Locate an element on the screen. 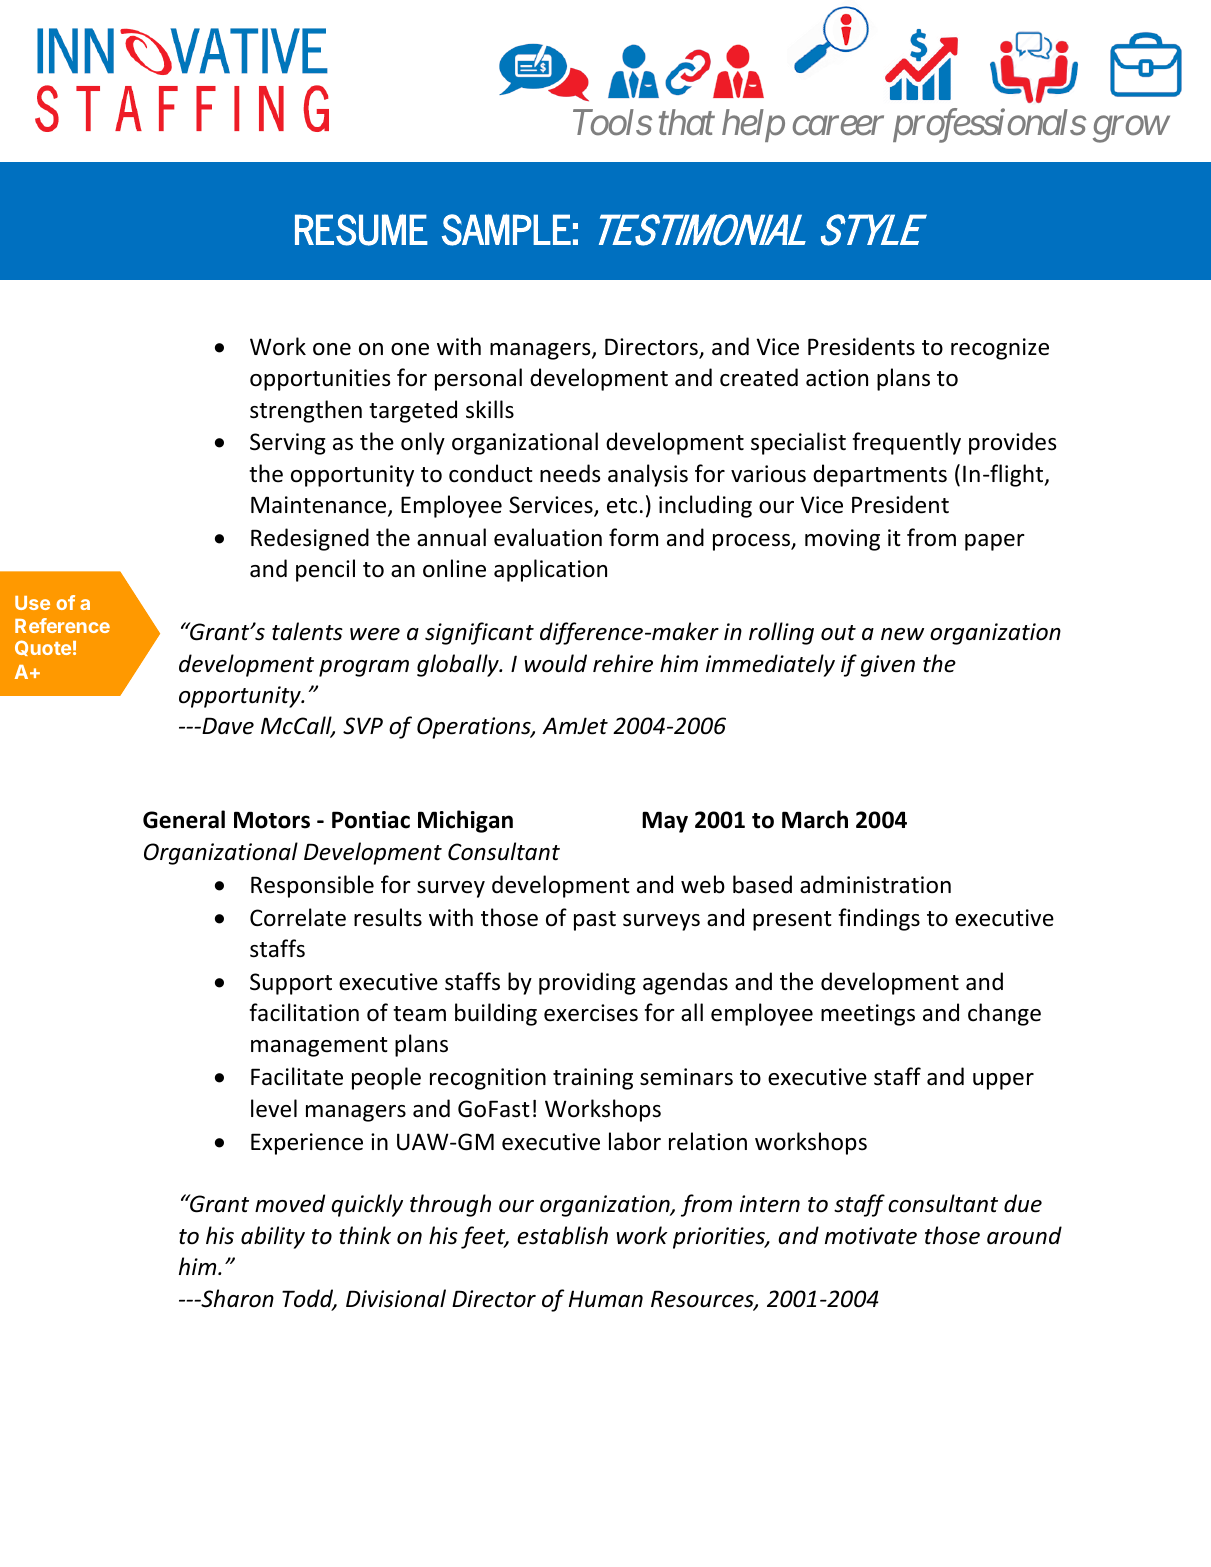  SAMPLE is located at coordinates (506, 230).
